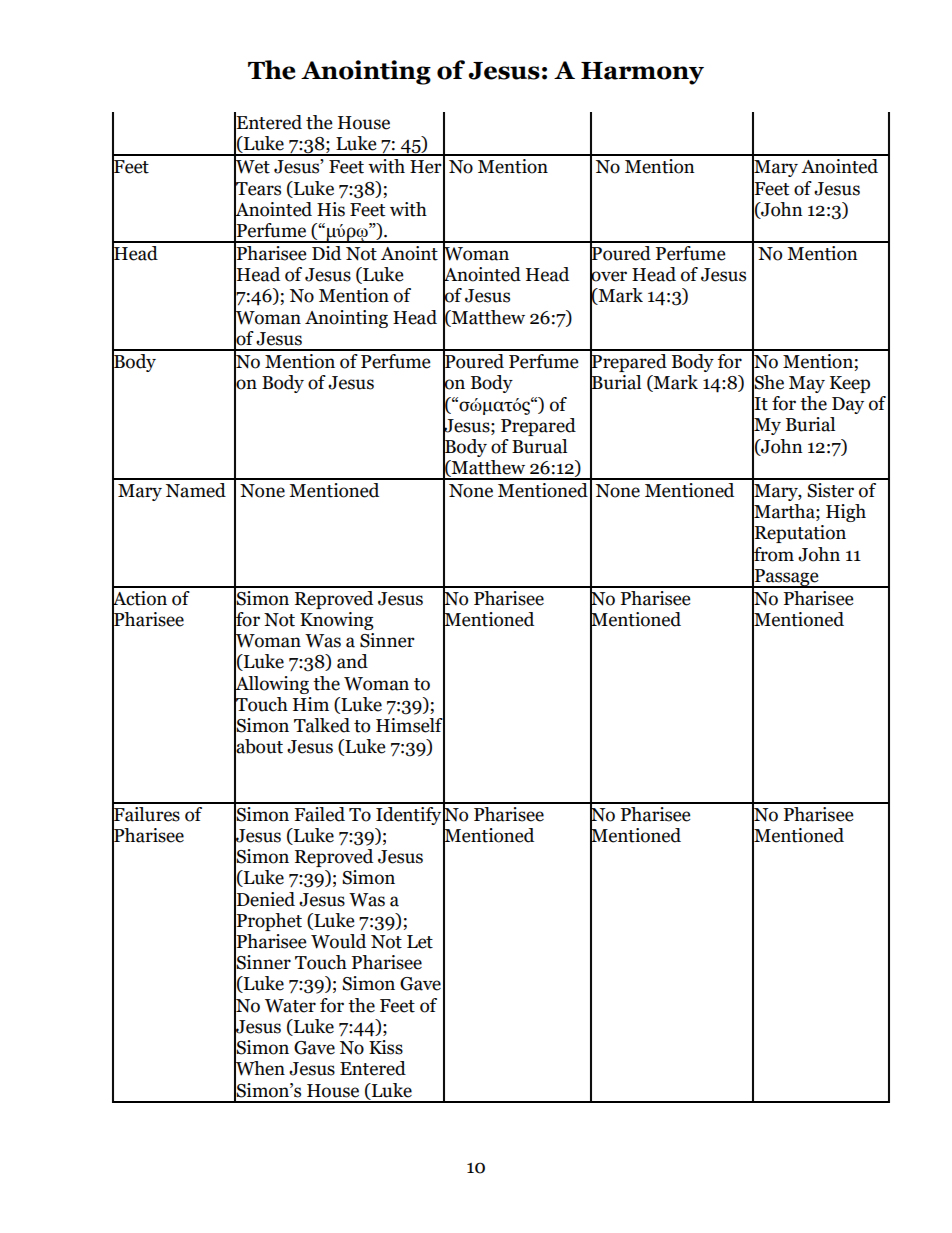 Image resolution: width=952 pixels, height=1233 pixels. Describe the element at coordinates (337, 621) in the page. I see `Knowing` at that location.
